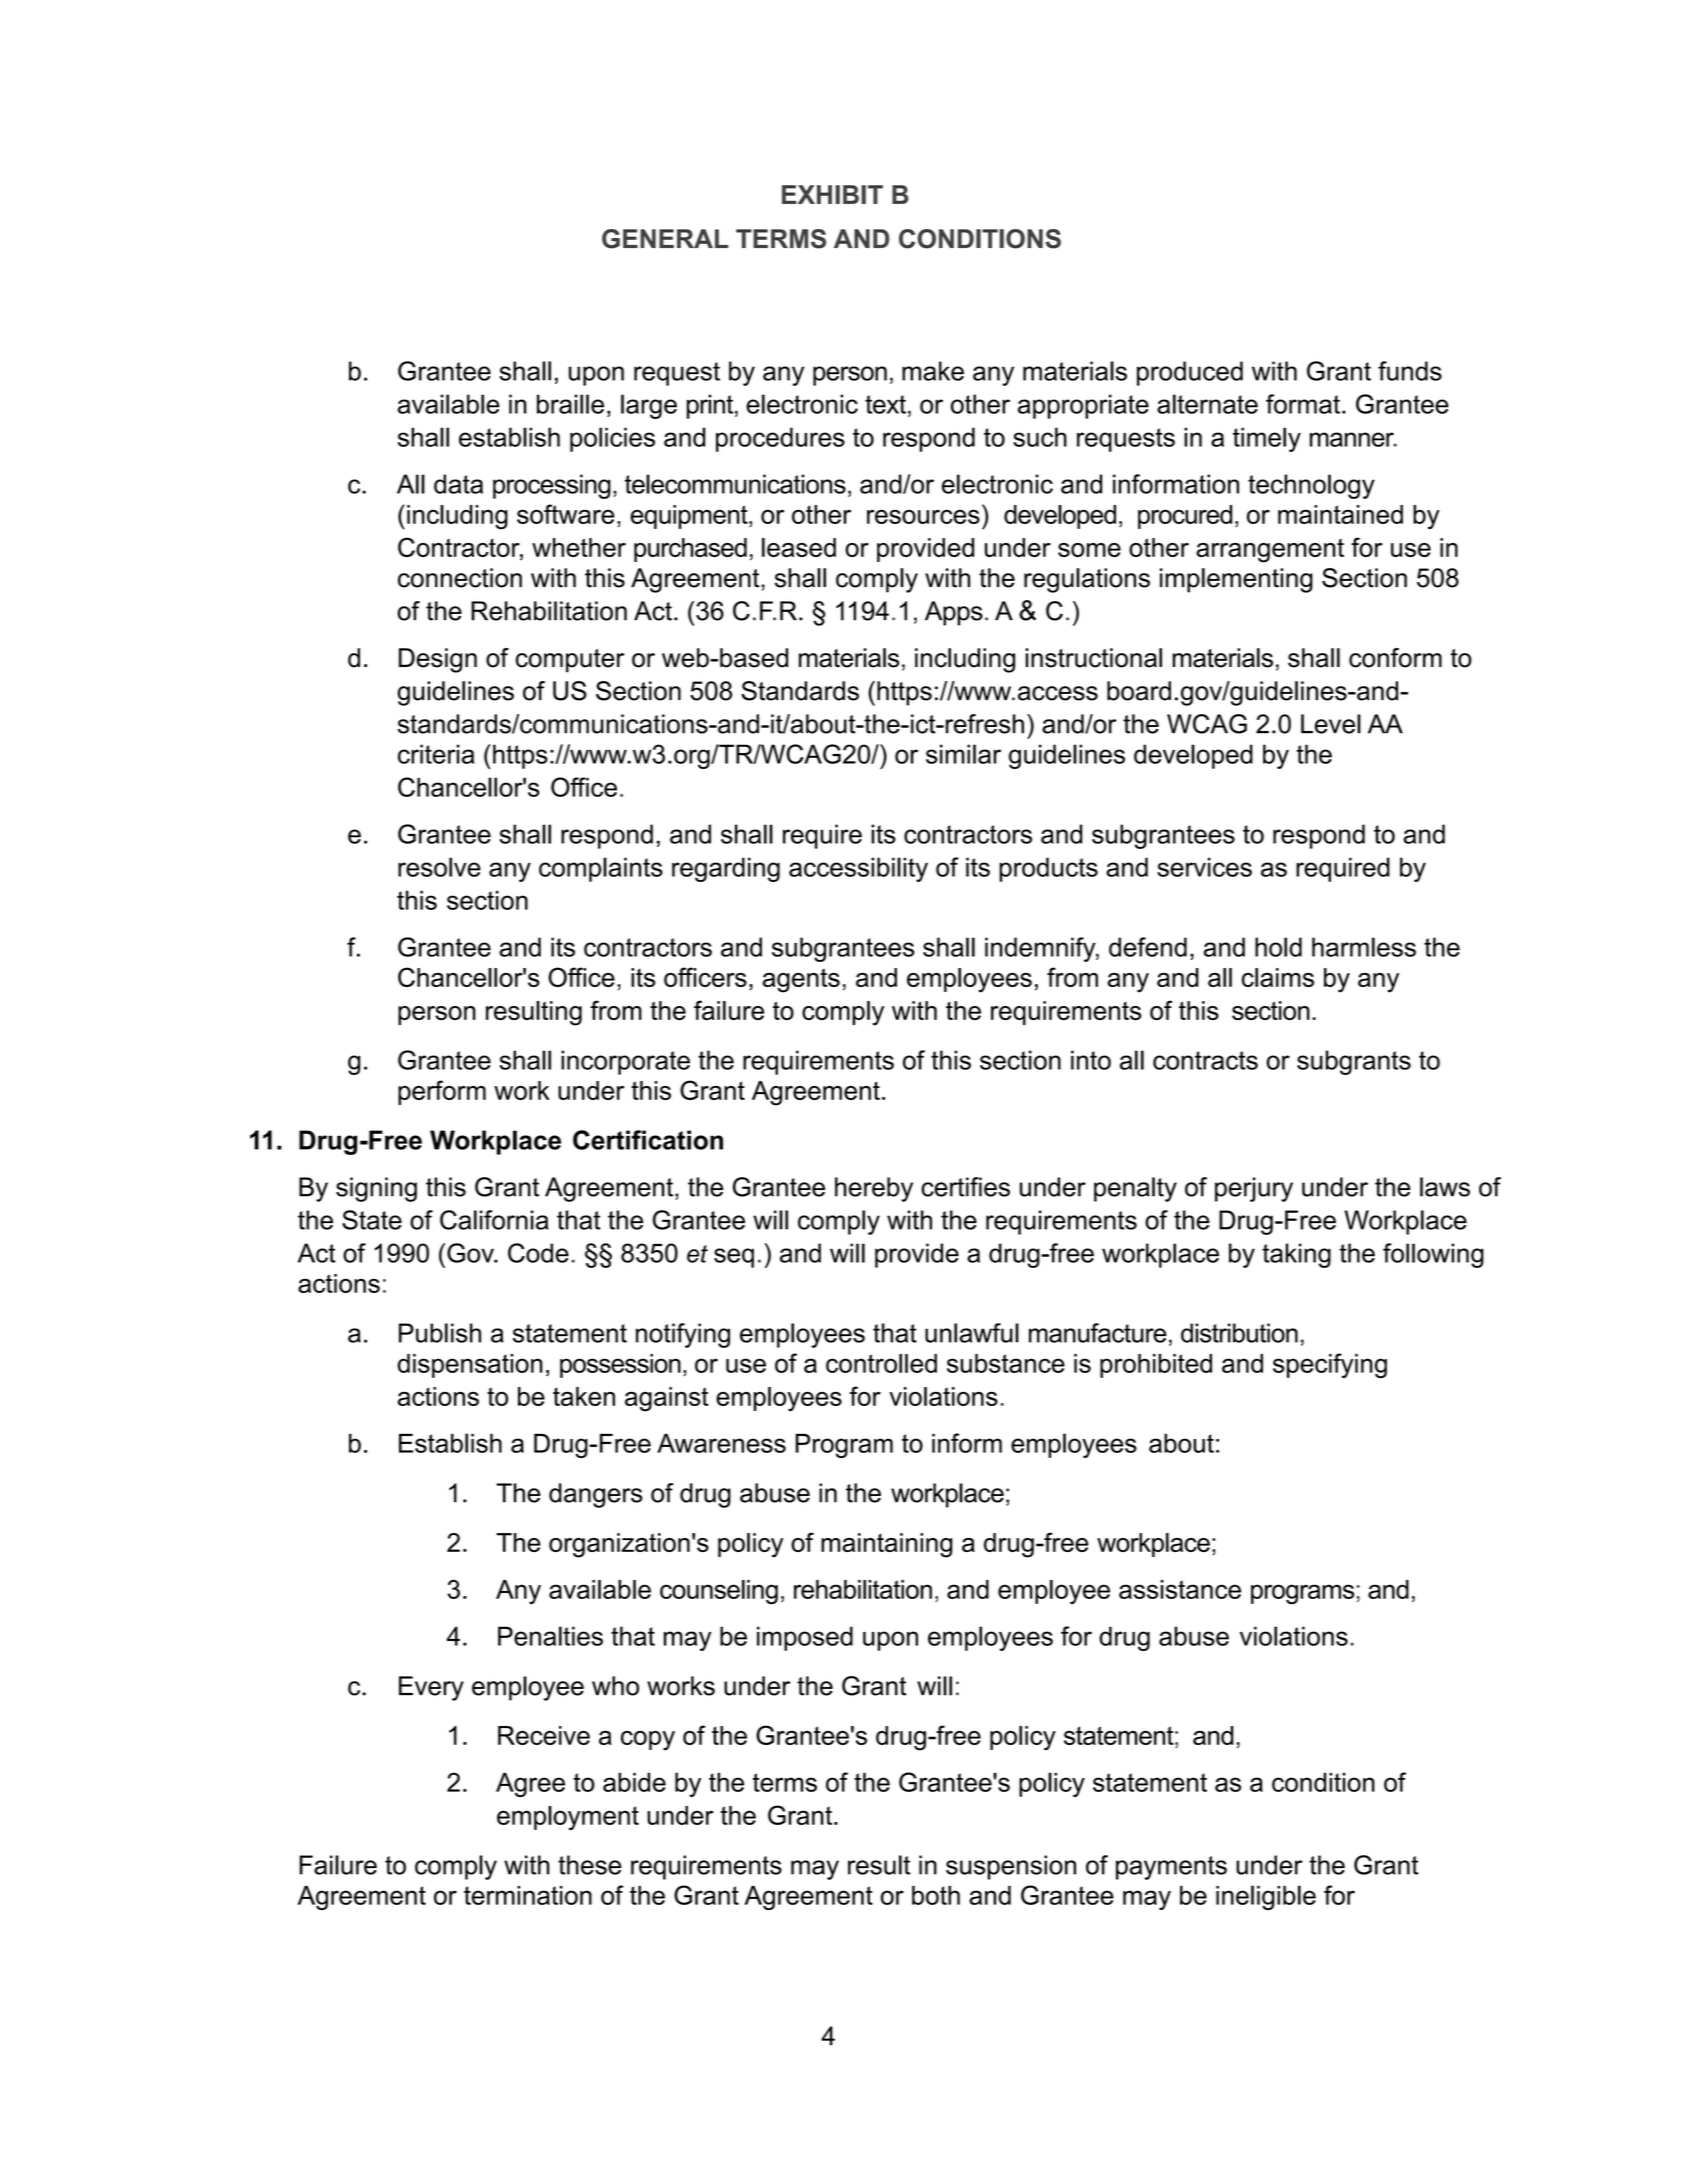 The width and height of the screenshot is (1687, 2183). Describe the element at coordinates (954, 613) in the screenshot. I see `Apps` at that location.
